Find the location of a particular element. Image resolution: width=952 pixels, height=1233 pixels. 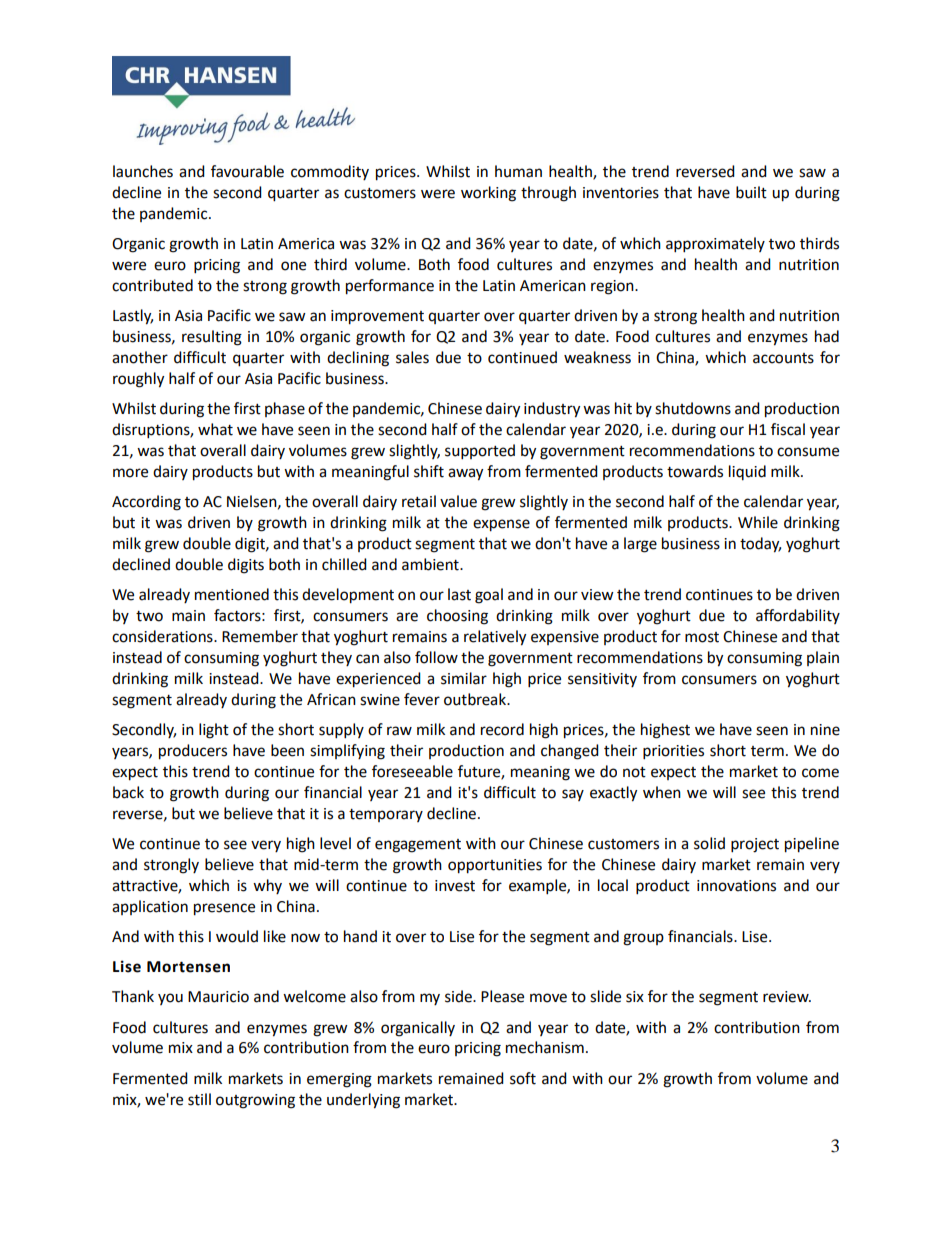

liquid is located at coordinates (747, 472).
